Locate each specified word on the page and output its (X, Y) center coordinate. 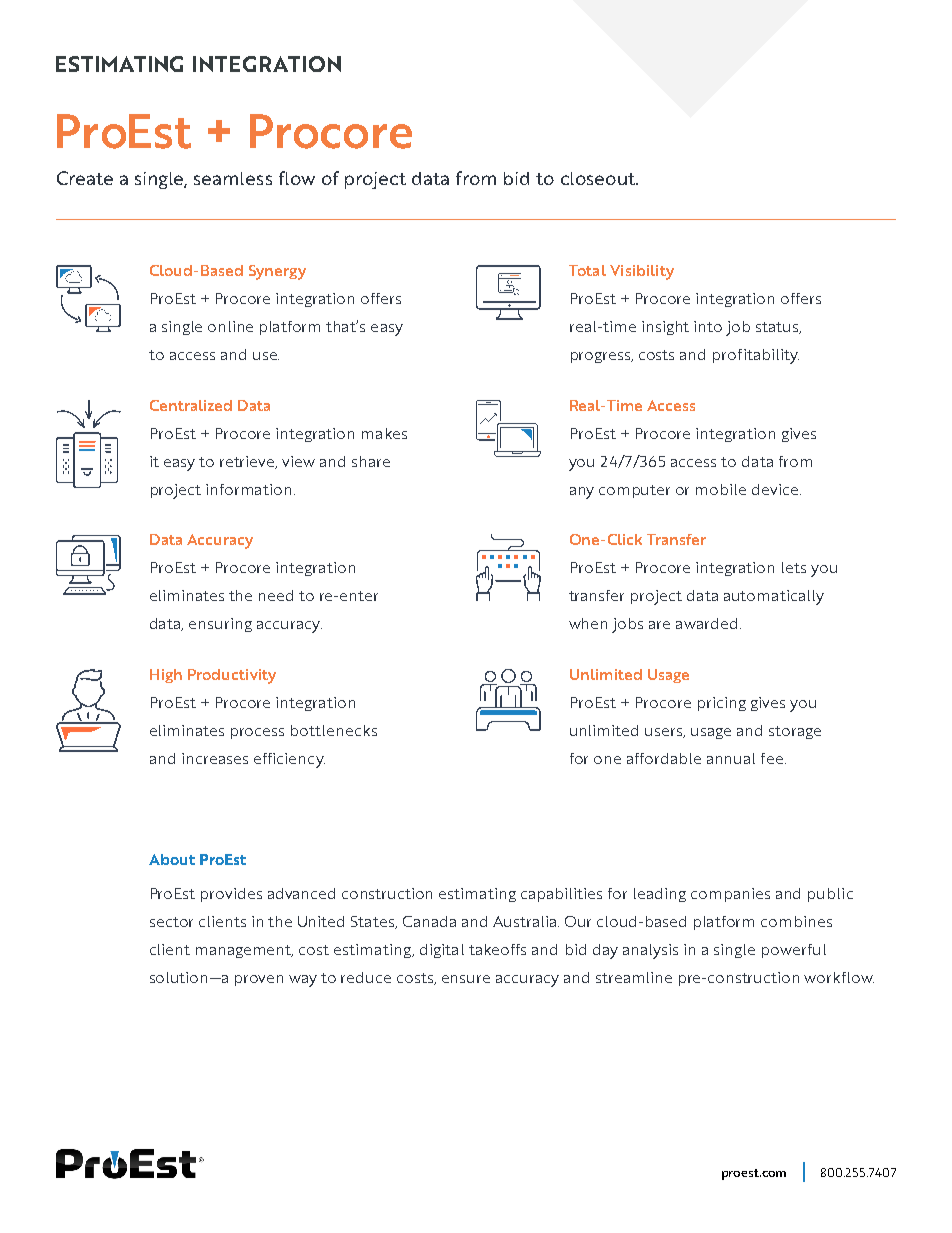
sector (171, 922)
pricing (722, 704)
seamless (233, 178)
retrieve (248, 462)
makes (384, 433)
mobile (721, 489)
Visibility (642, 272)
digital (442, 951)
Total (587, 270)
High (166, 676)
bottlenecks (334, 730)
